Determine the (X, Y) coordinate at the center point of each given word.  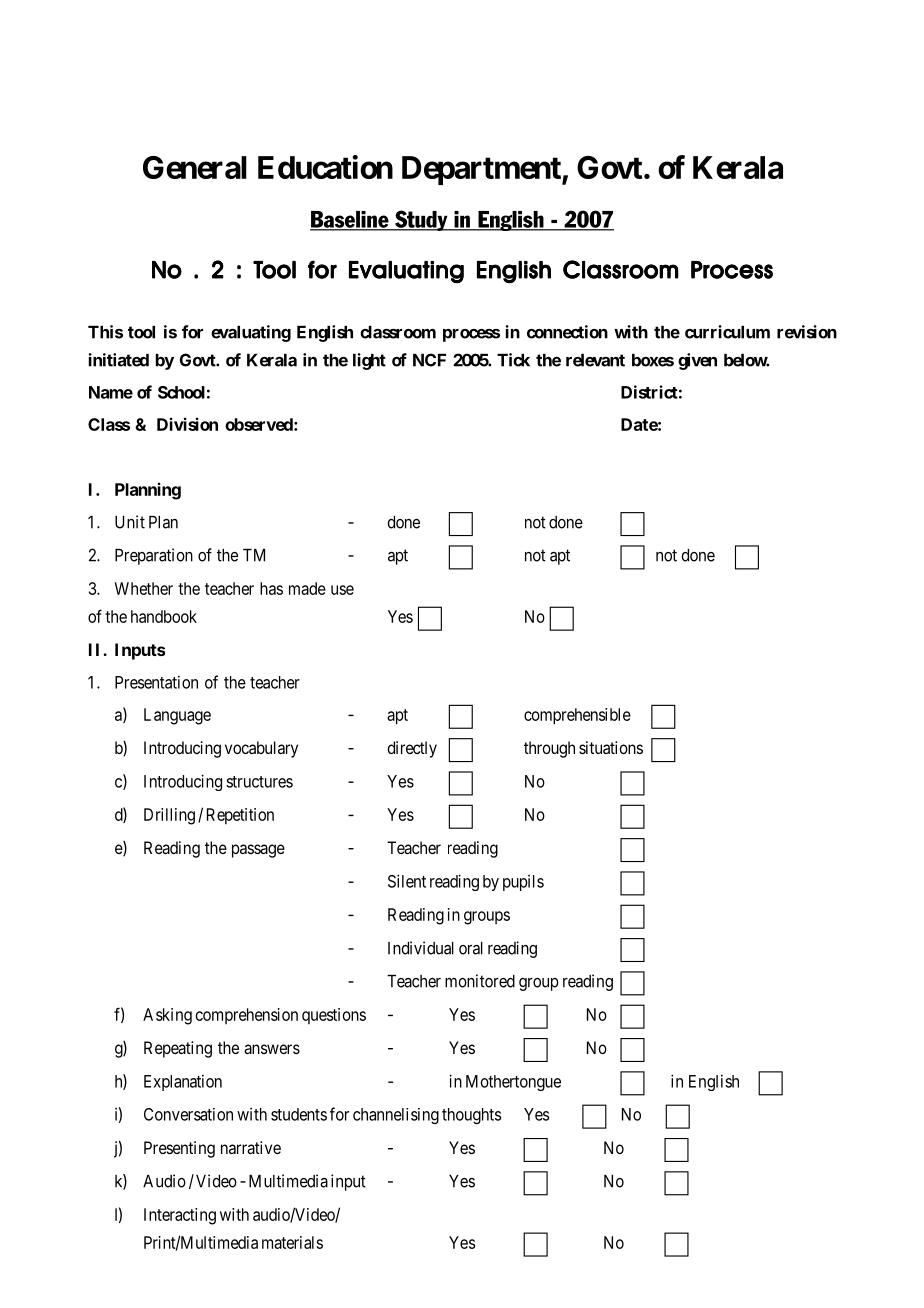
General (195, 167)
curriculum (727, 332)
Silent (407, 881)
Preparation (154, 556)
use (342, 590)
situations (611, 747)
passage (258, 851)
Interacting (180, 1216)
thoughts (471, 1116)
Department (482, 170)
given (697, 361)
